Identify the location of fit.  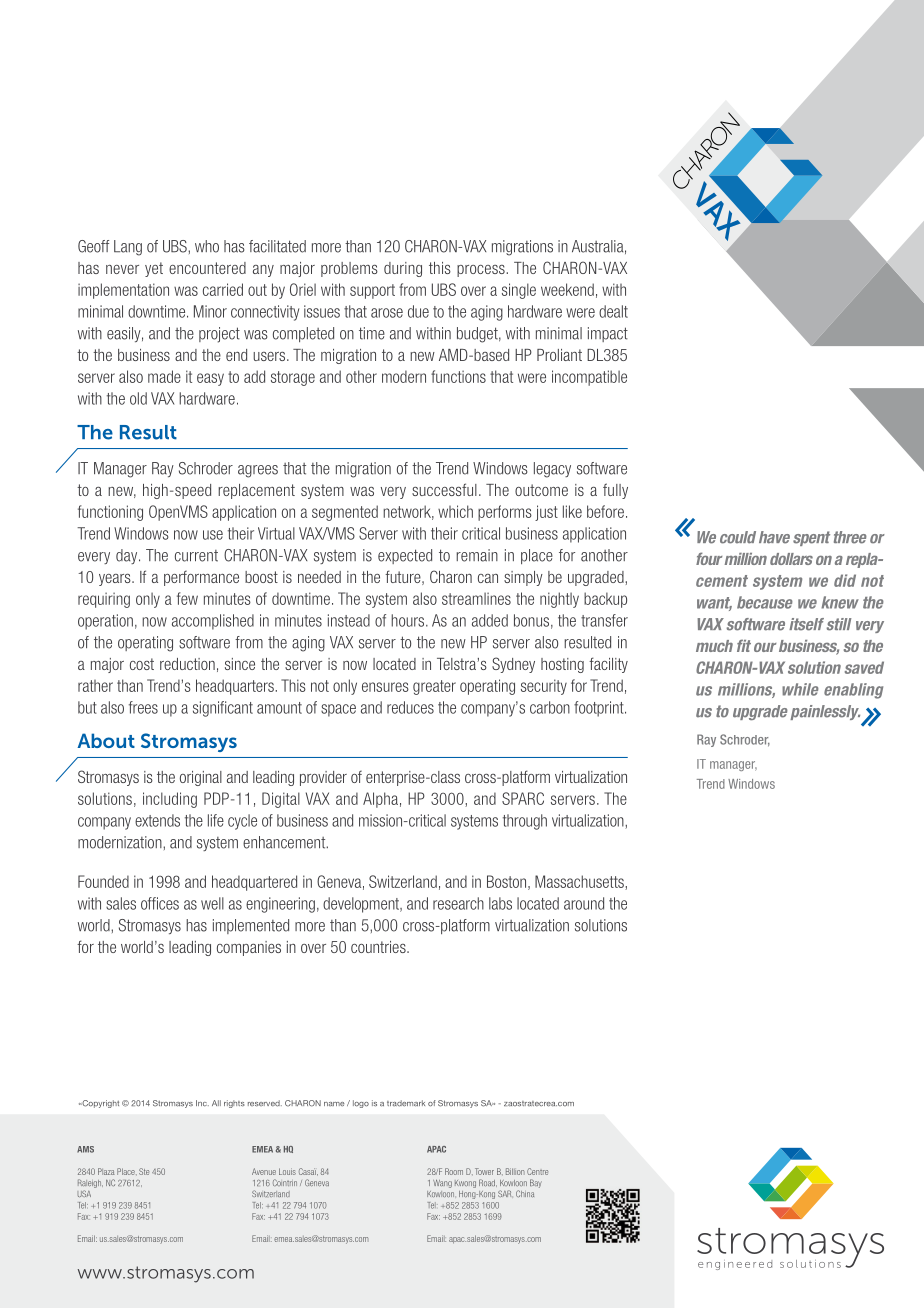
(744, 645).
